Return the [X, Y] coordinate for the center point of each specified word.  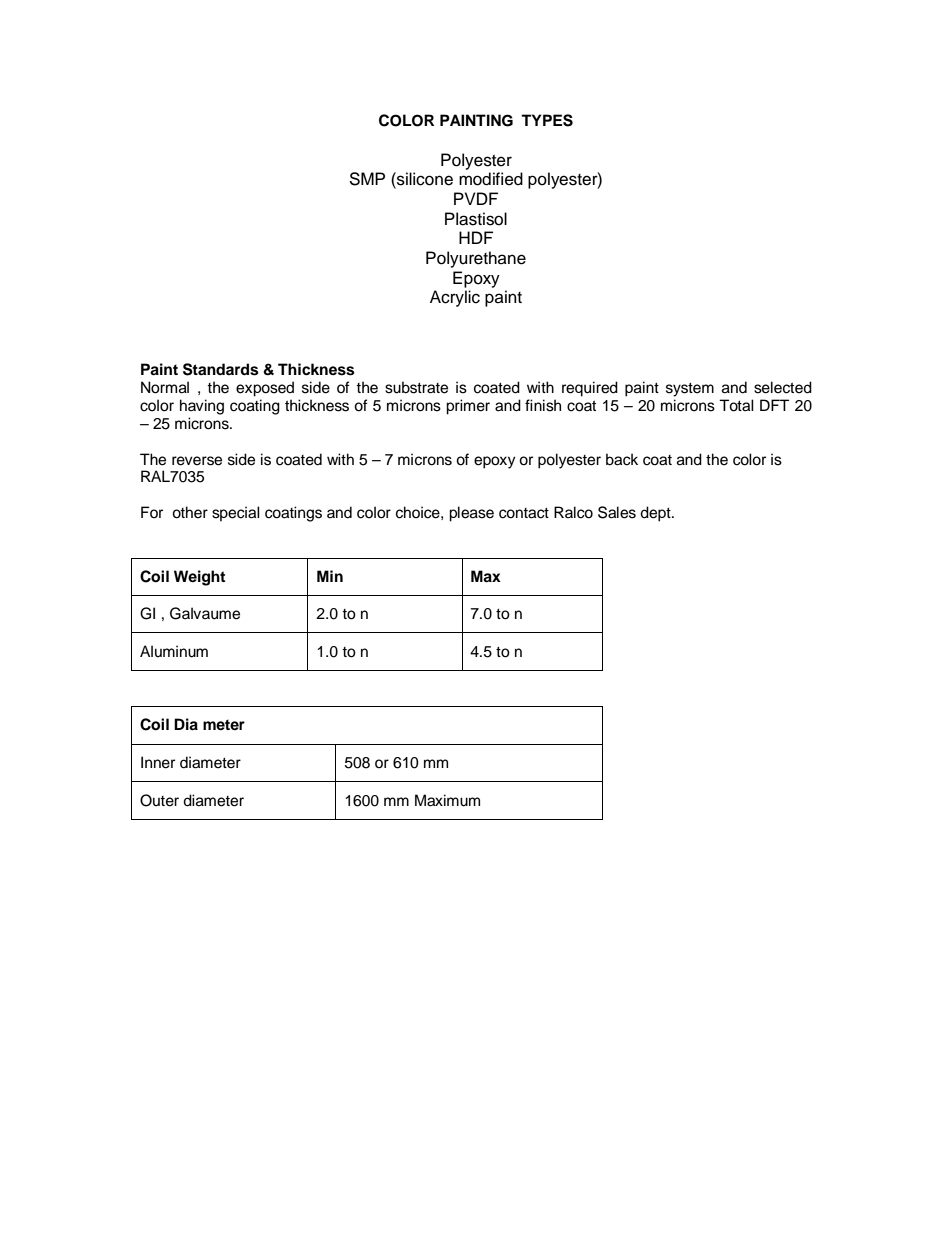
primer [468, 407]
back [622, 459]
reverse [197, 461]
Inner [158, 762]
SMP [367, 179]
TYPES [547, 120]
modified [491, 179]
